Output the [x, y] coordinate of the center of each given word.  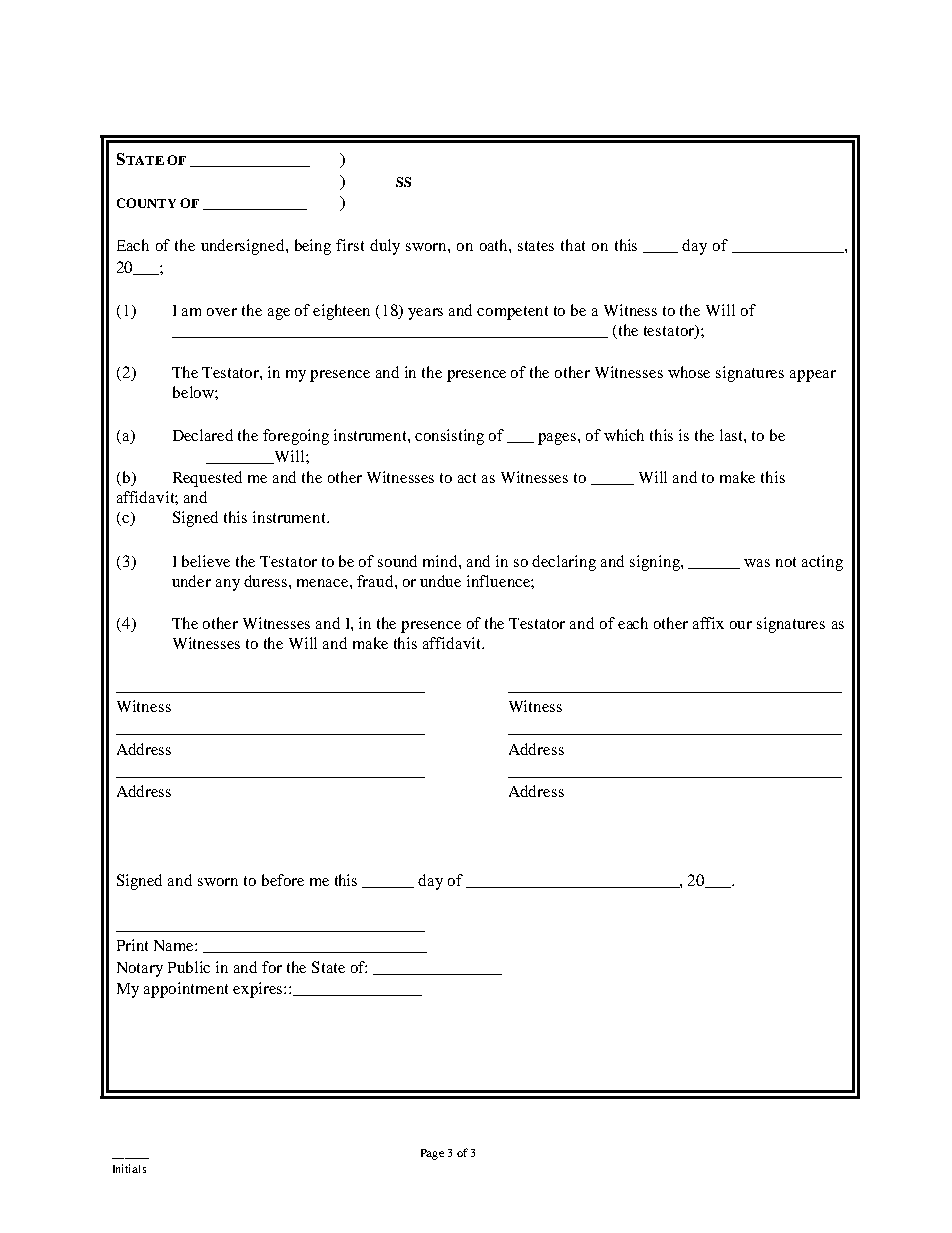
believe [206, 561]
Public [189, 967]
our [741, 625]
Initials [129, 1168]
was [757, 563]
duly [385, 247]
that [573, 245]
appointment [186, 990]
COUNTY [146, 203]
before [283, 880]
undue [440, 581]
